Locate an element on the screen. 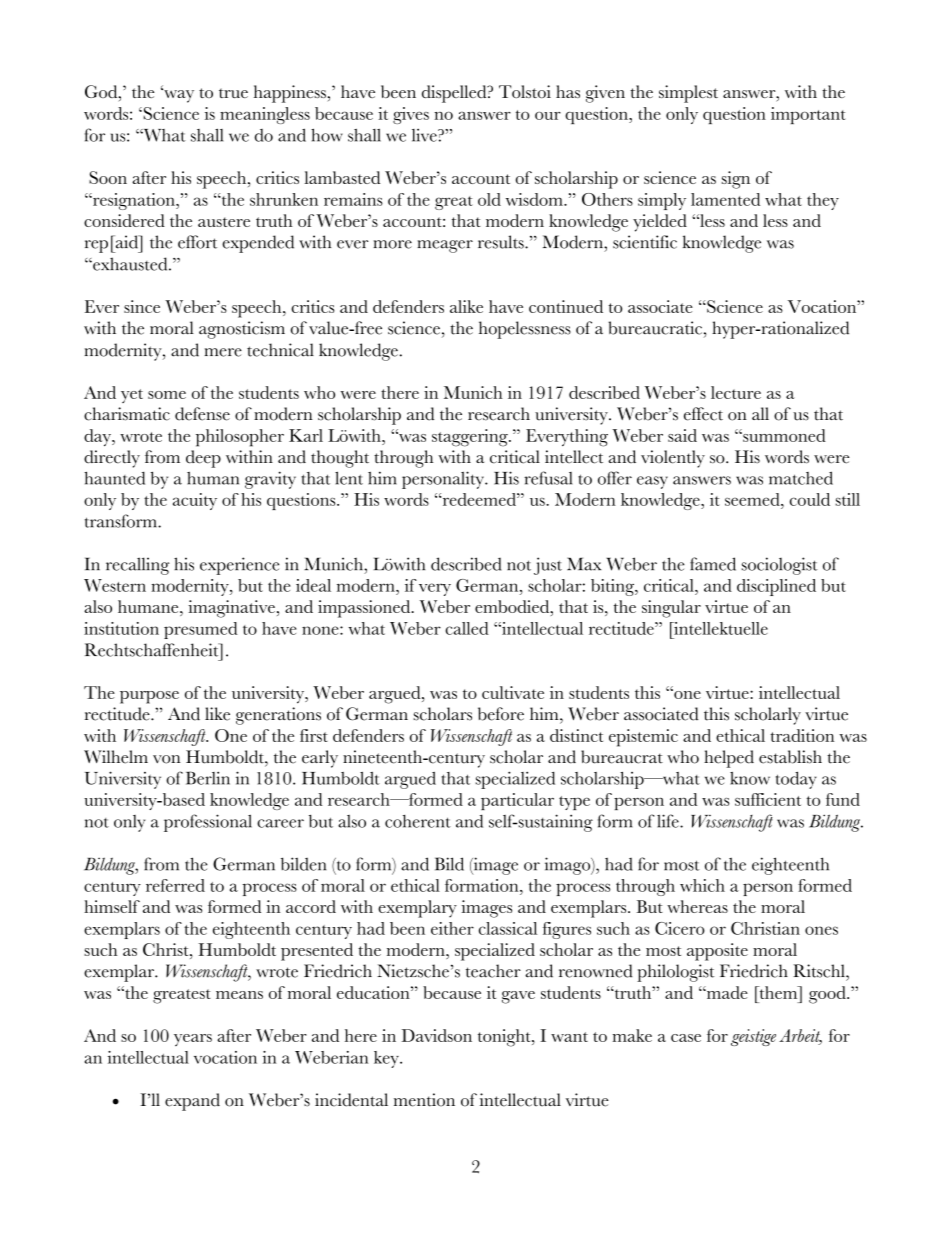  mere is located at coordinates (223, 352).
